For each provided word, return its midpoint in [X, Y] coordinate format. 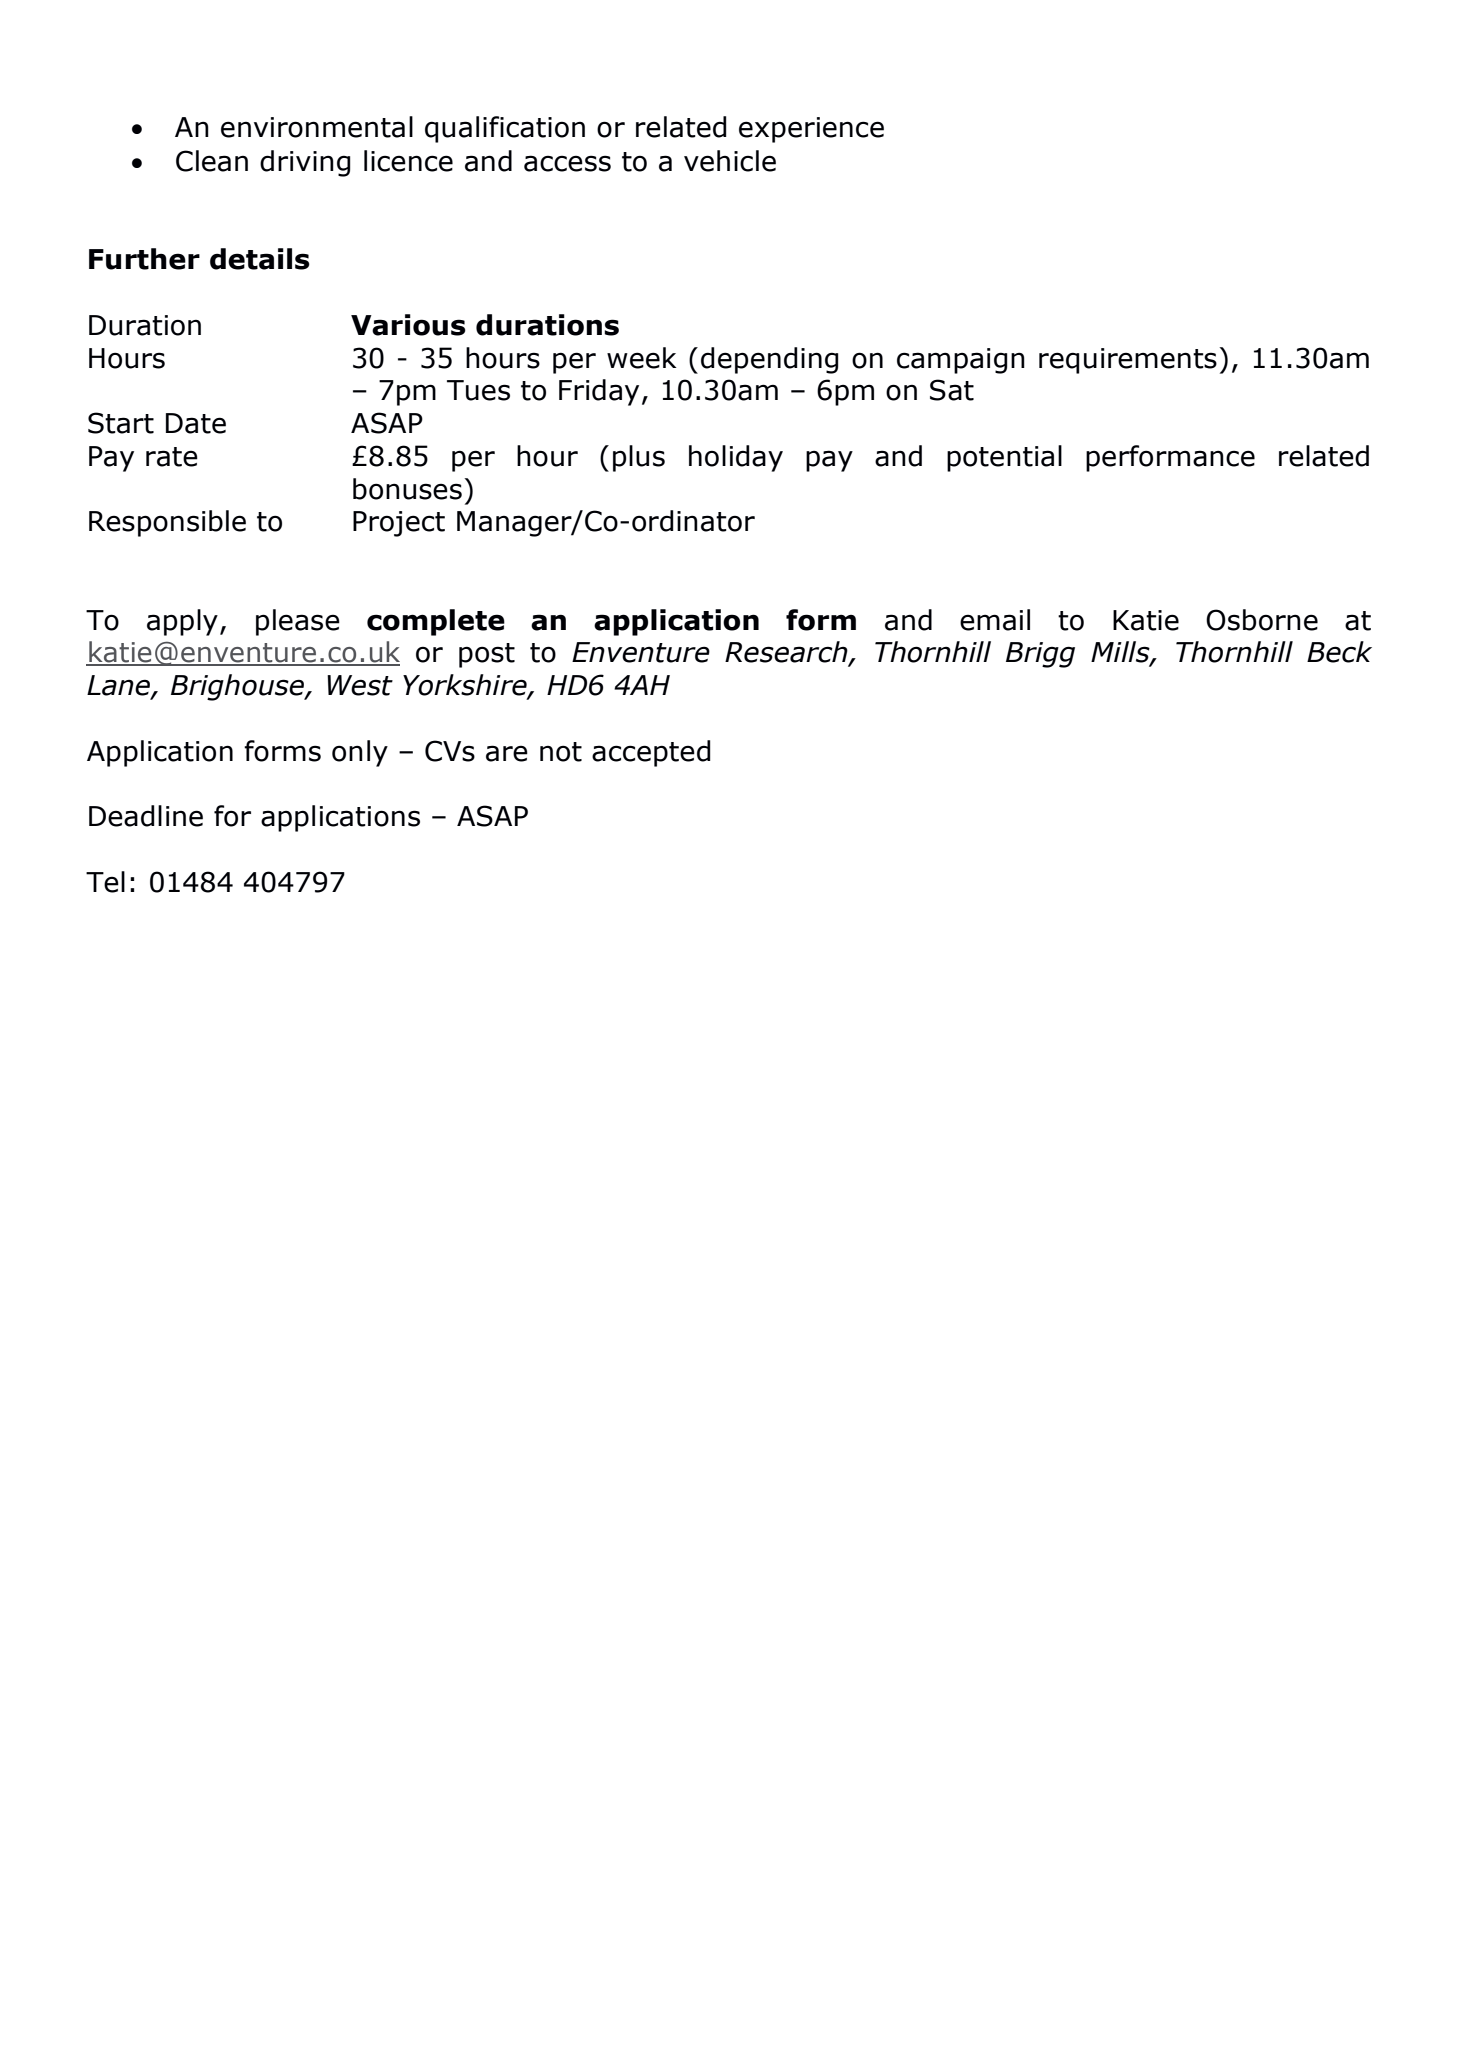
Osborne [1262, 620]
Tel [105, 882]
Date [196, 423]
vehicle [730, 161]
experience [811, 130]
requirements [1128, 361]
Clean [212, 161]
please [298, 622]
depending [769, 360]
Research [787, 653]
